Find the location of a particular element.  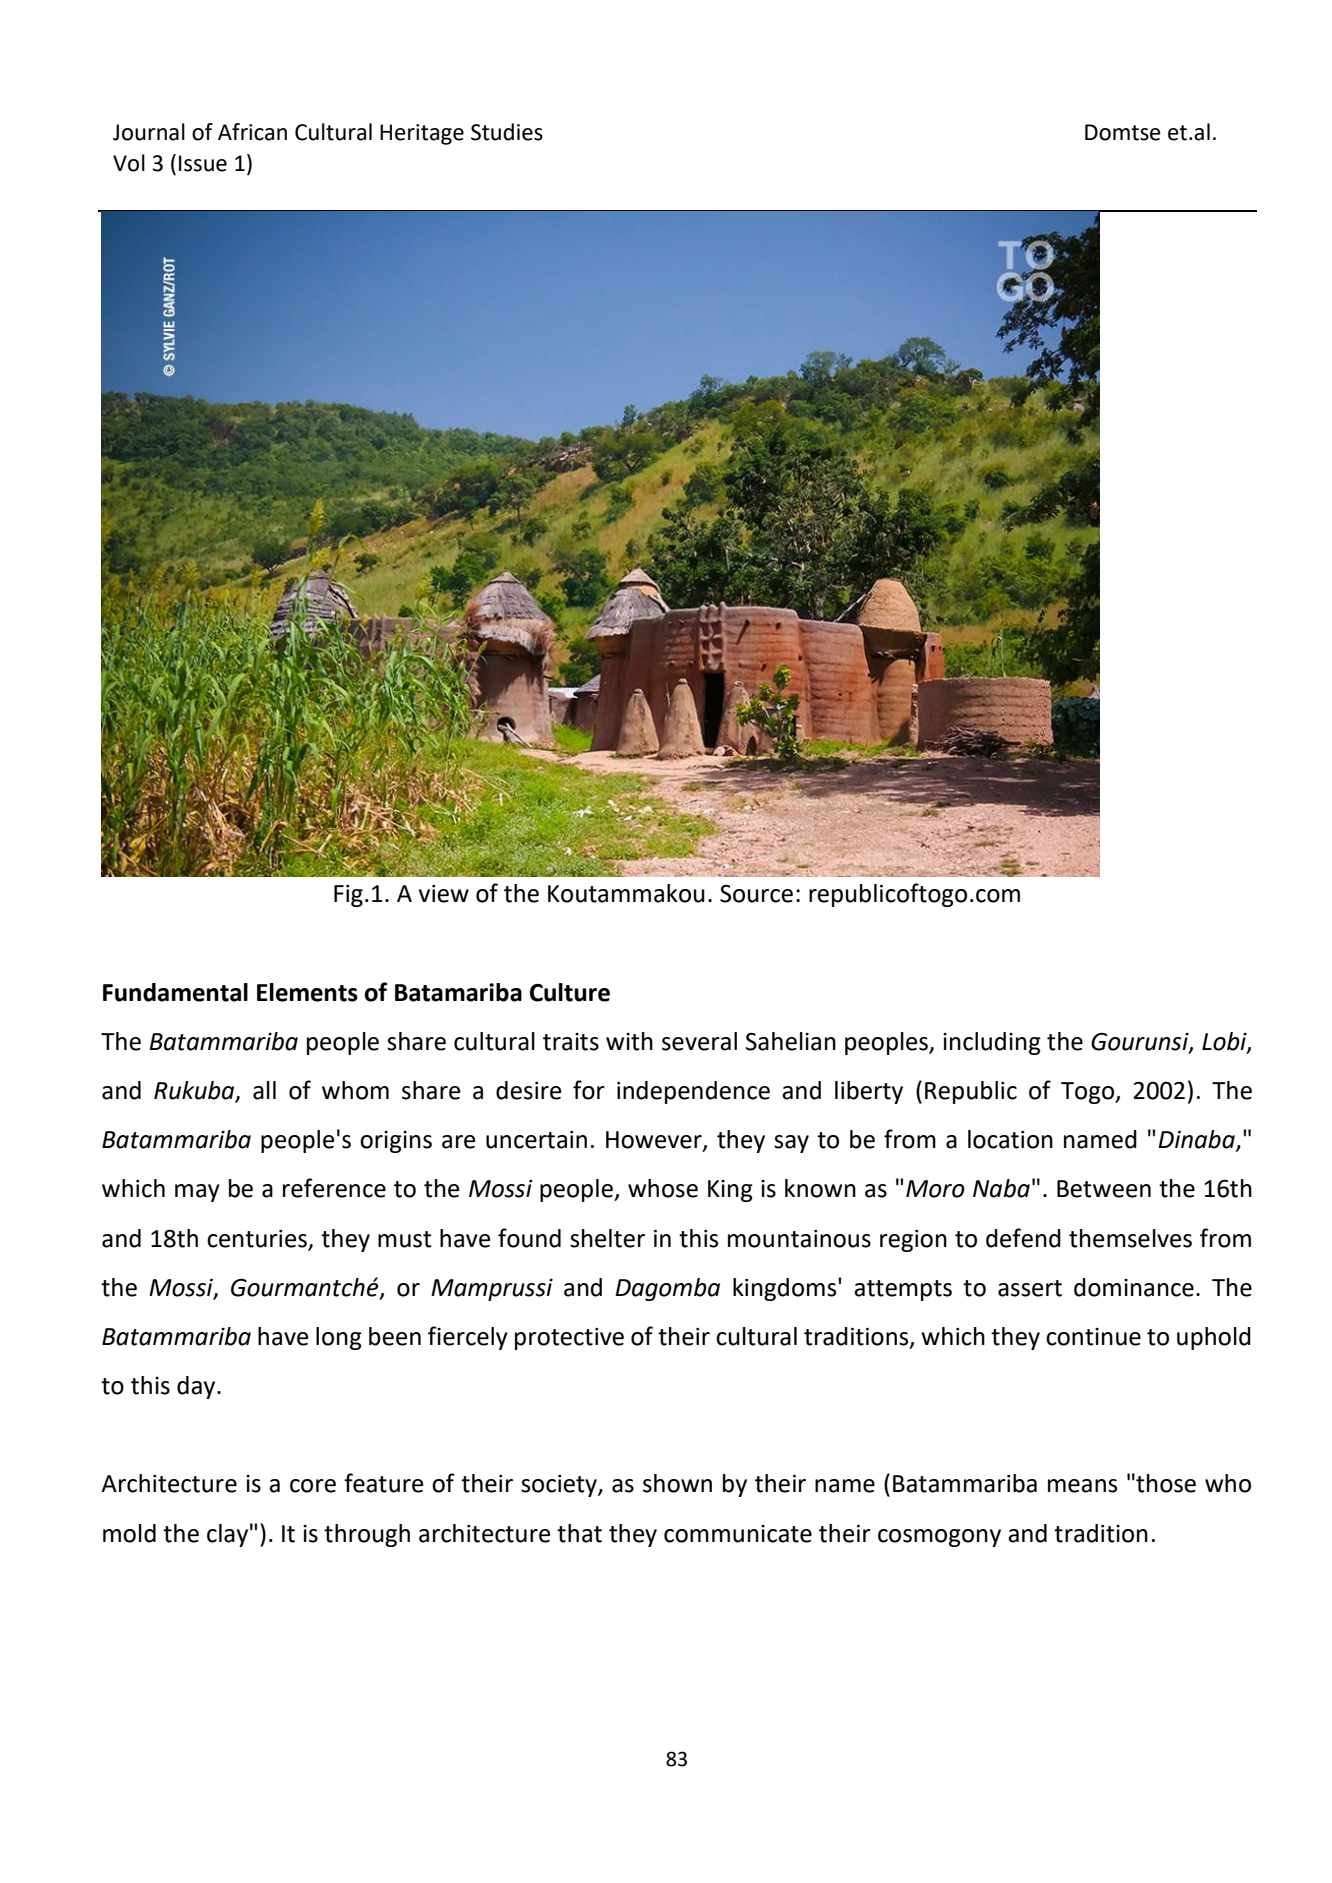

several is located at coordinates (699, 1041).
